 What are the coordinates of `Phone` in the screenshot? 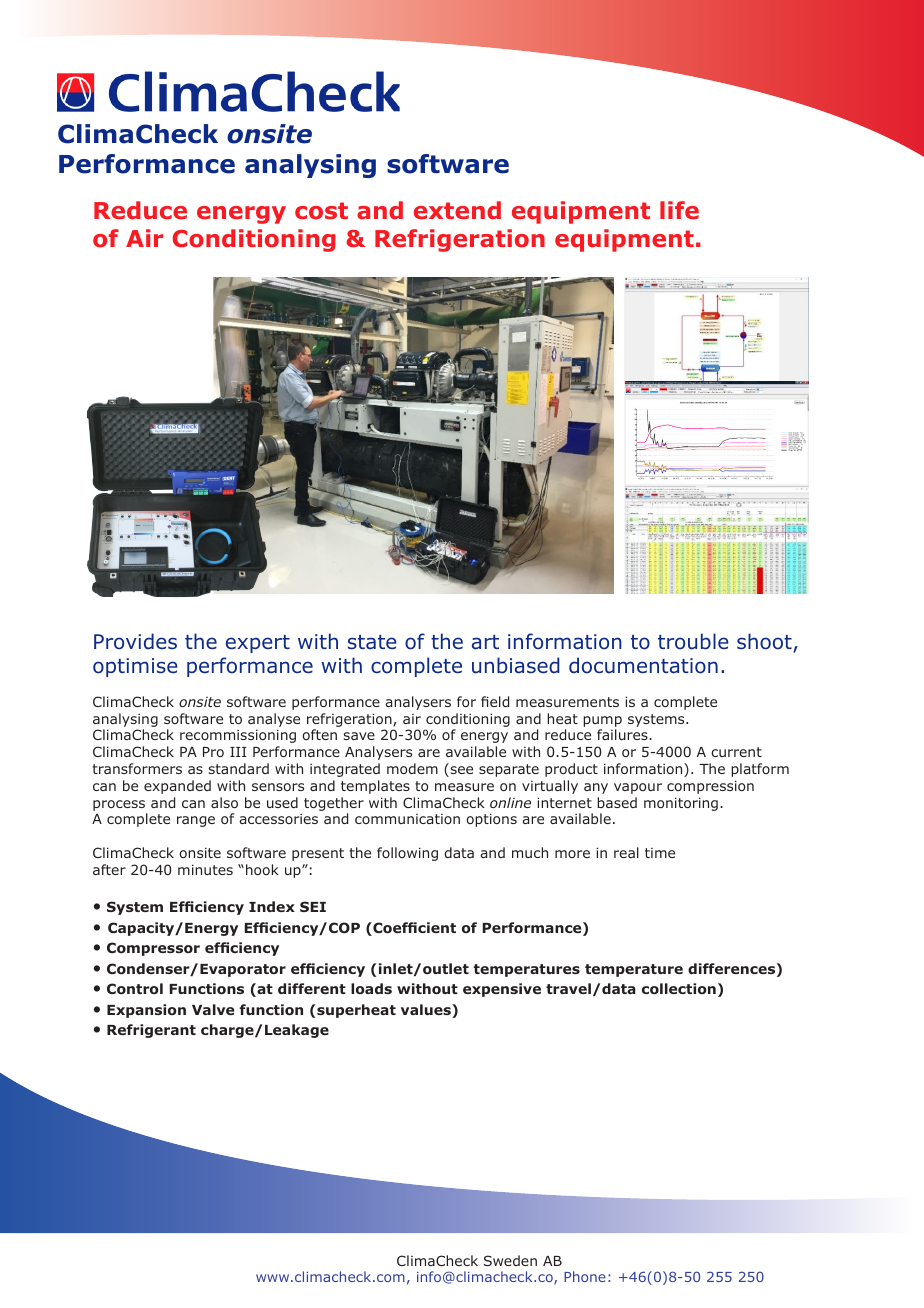 It's located at (585, 1276).
